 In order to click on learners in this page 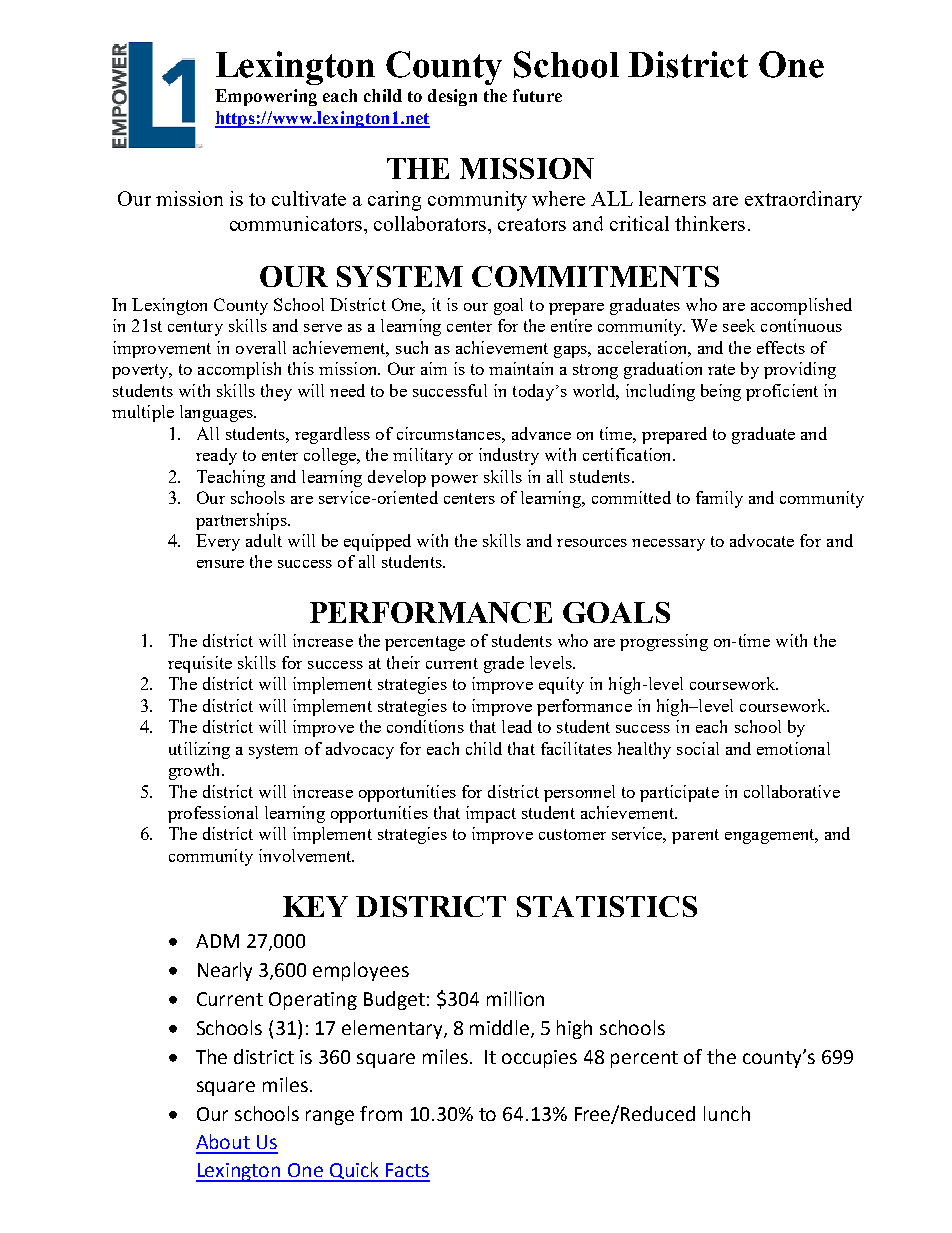, I will do `click(672, 198)`.
